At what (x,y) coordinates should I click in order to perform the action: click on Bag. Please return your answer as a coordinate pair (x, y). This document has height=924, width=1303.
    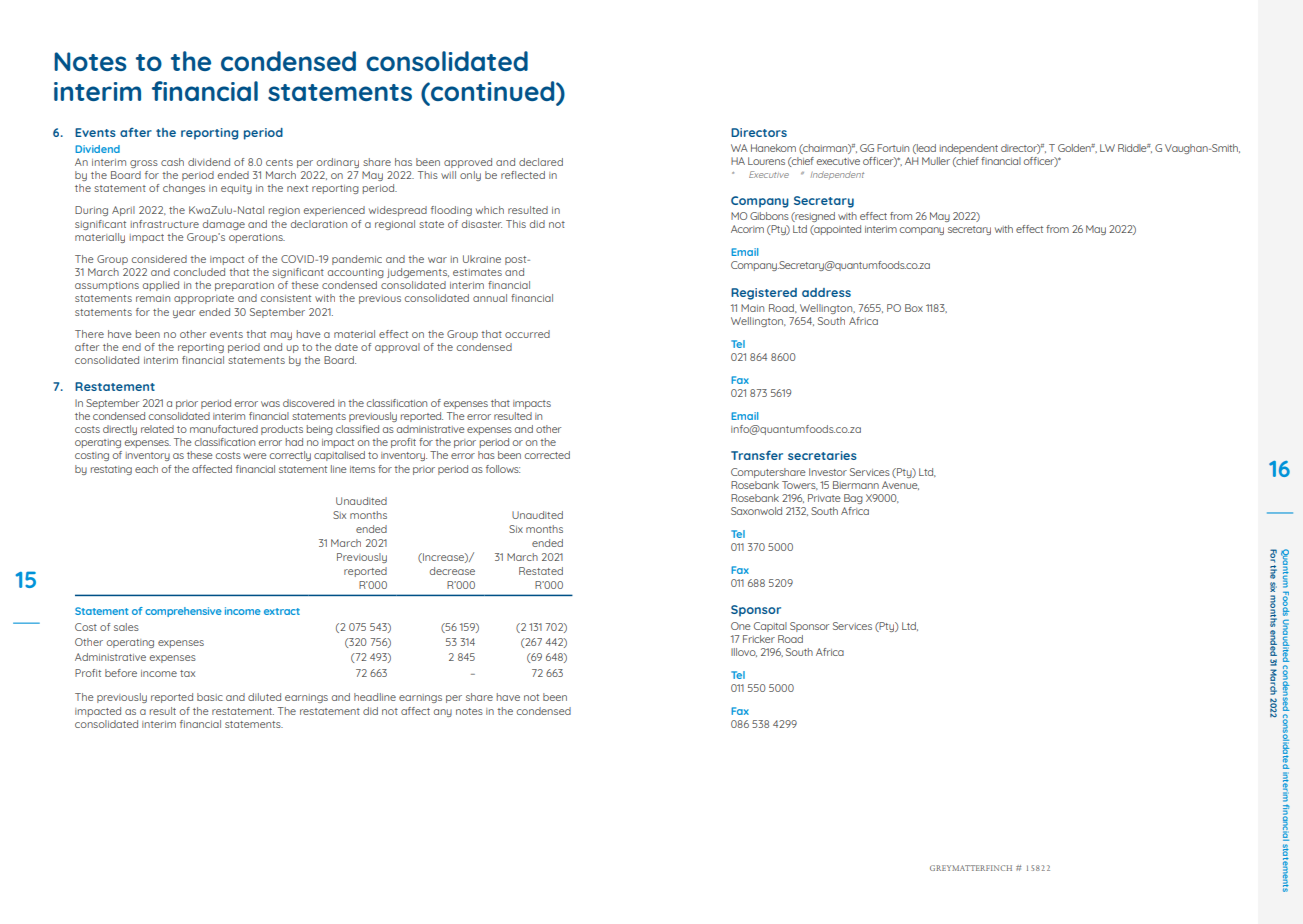
    Looking at the image, I should click on (853, 499).
